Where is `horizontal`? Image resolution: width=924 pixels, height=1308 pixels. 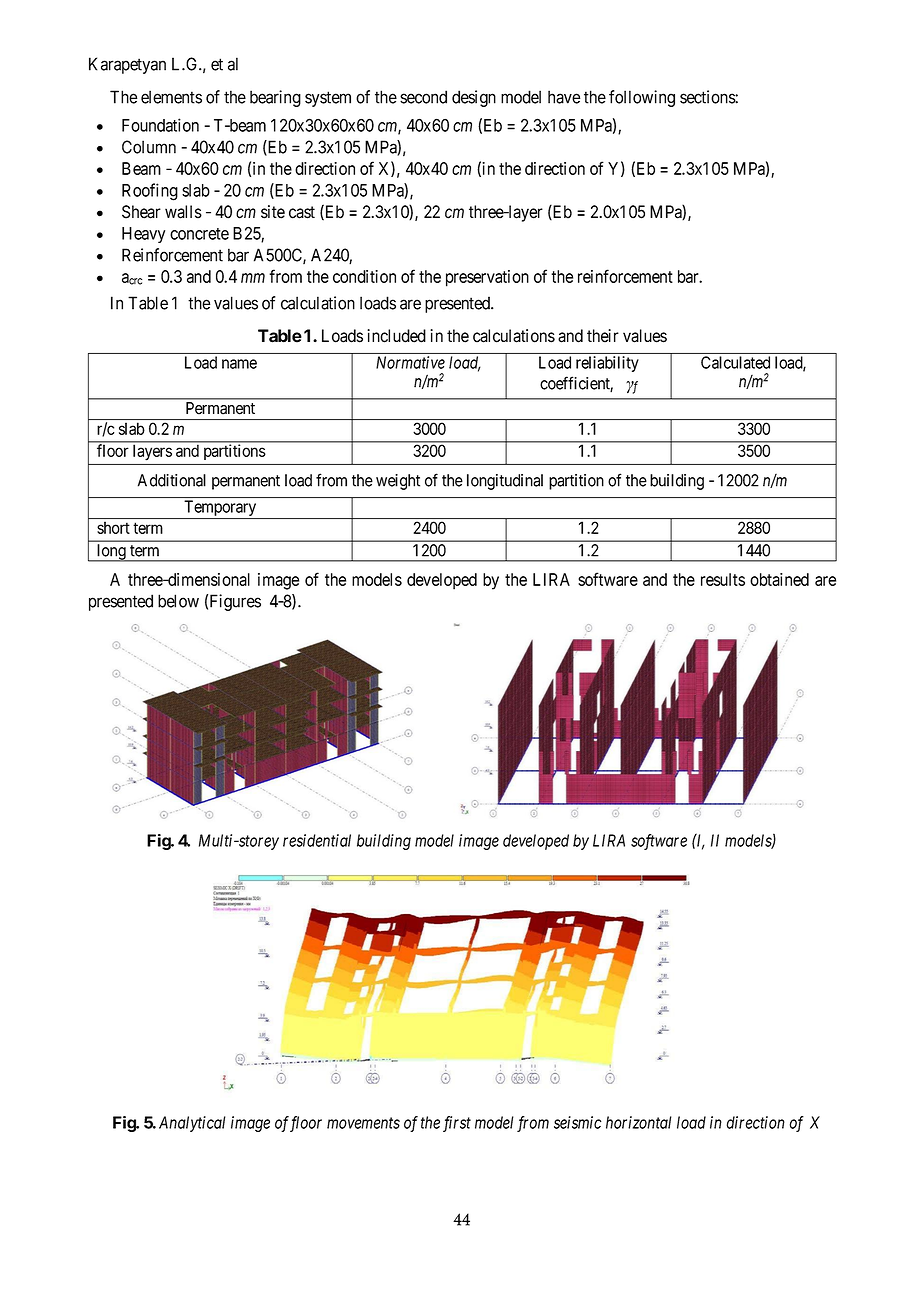 horizontal is located at coordinates (639, 1122).
